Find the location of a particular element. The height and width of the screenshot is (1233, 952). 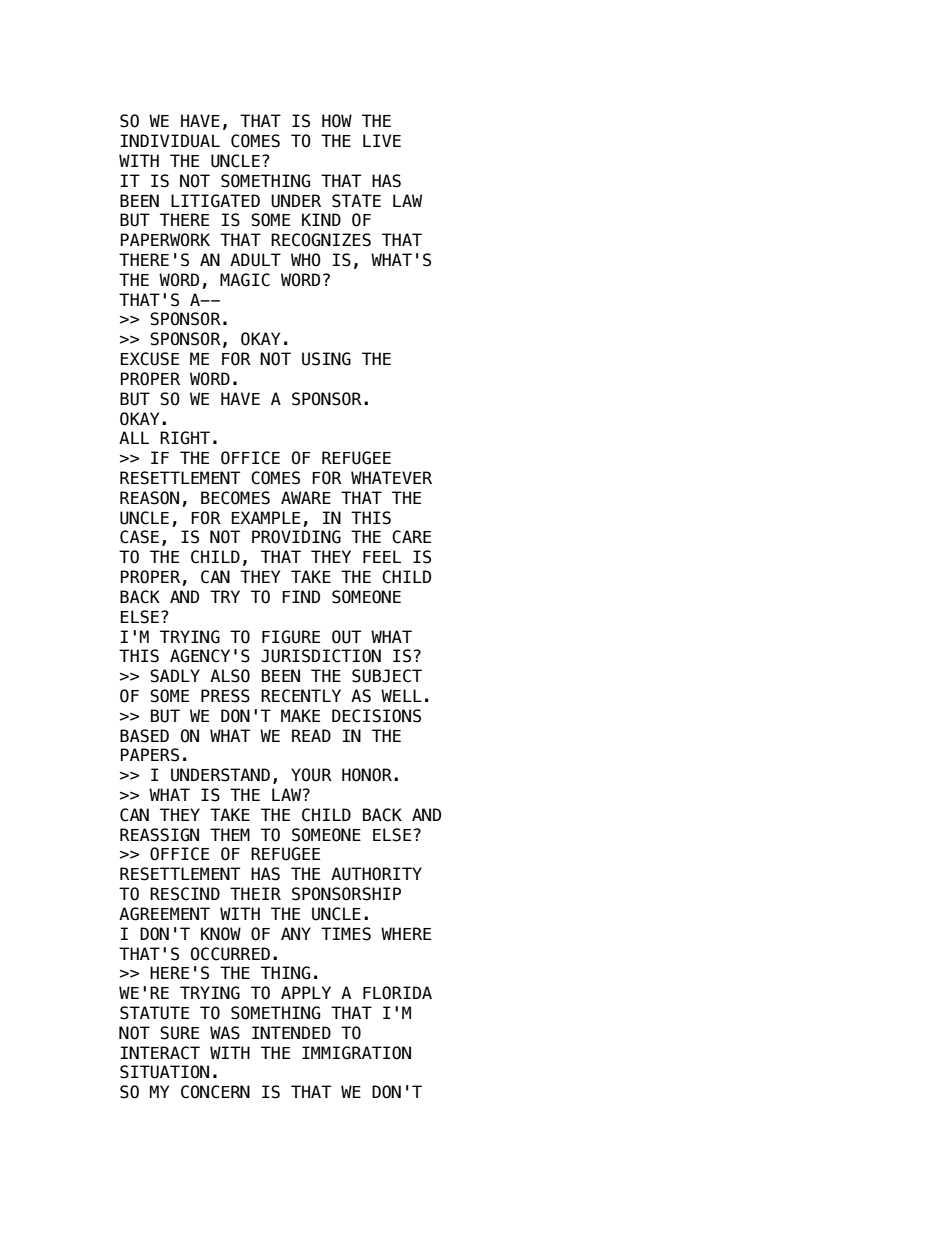

INTENDED is located at coordinates (291, 1032).
